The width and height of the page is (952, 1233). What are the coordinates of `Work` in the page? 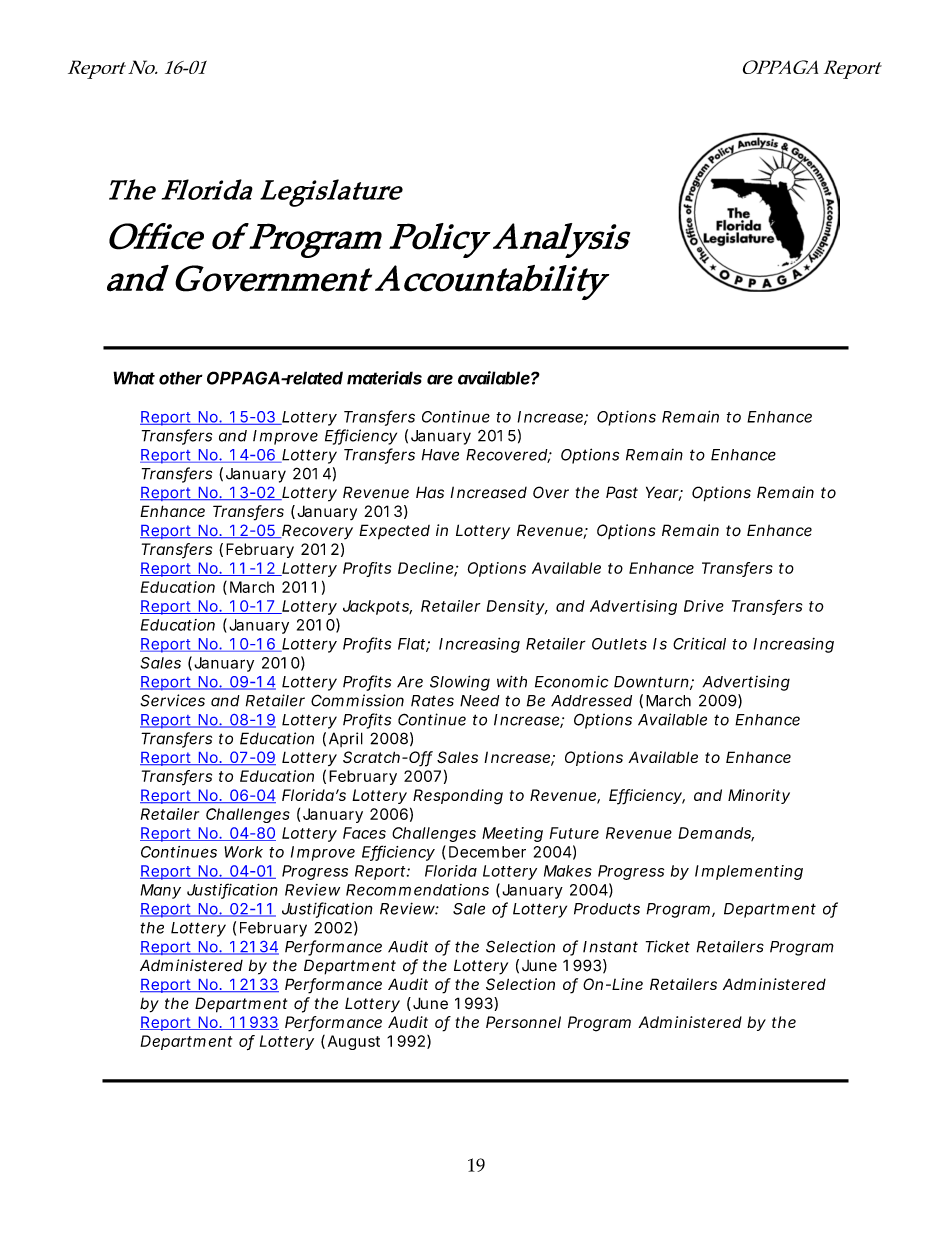 It's located at (243, 852).
